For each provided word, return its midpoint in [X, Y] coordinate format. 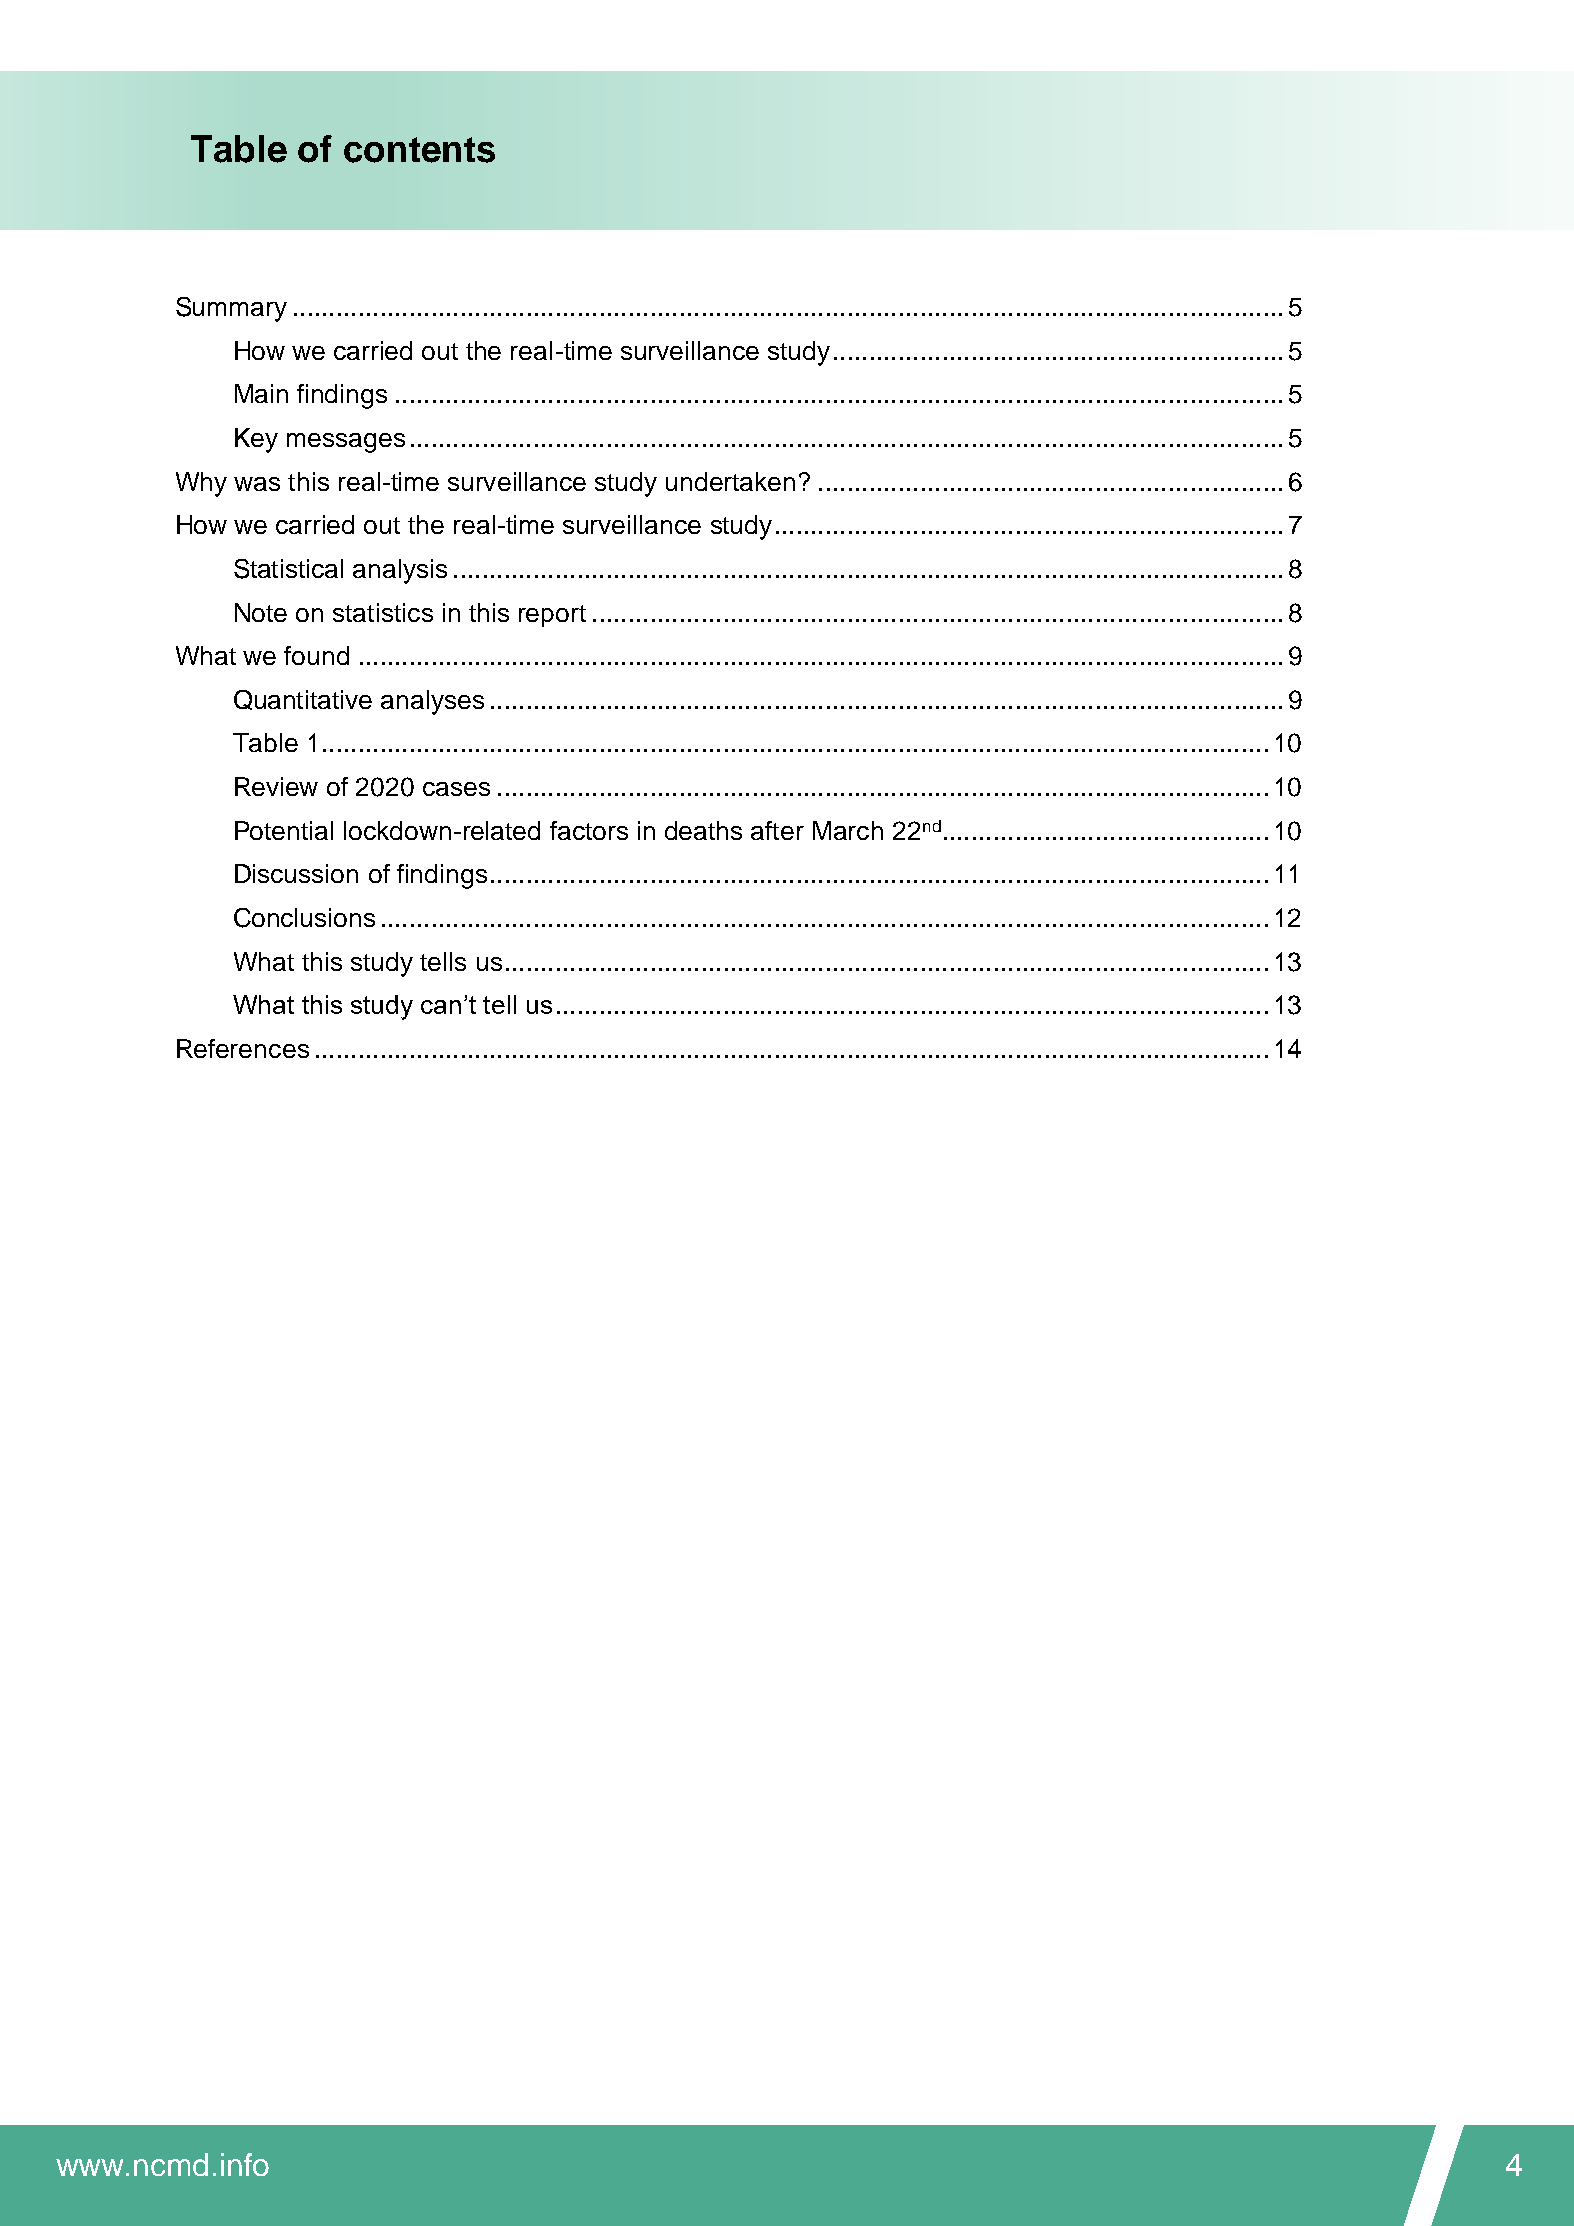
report [552, 616]
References [243, 1048]
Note [261, 612]
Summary [231, 309]
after [777, 830]
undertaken [730, 481]
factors [589, 830]
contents [419, 150]
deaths [703, 830]
